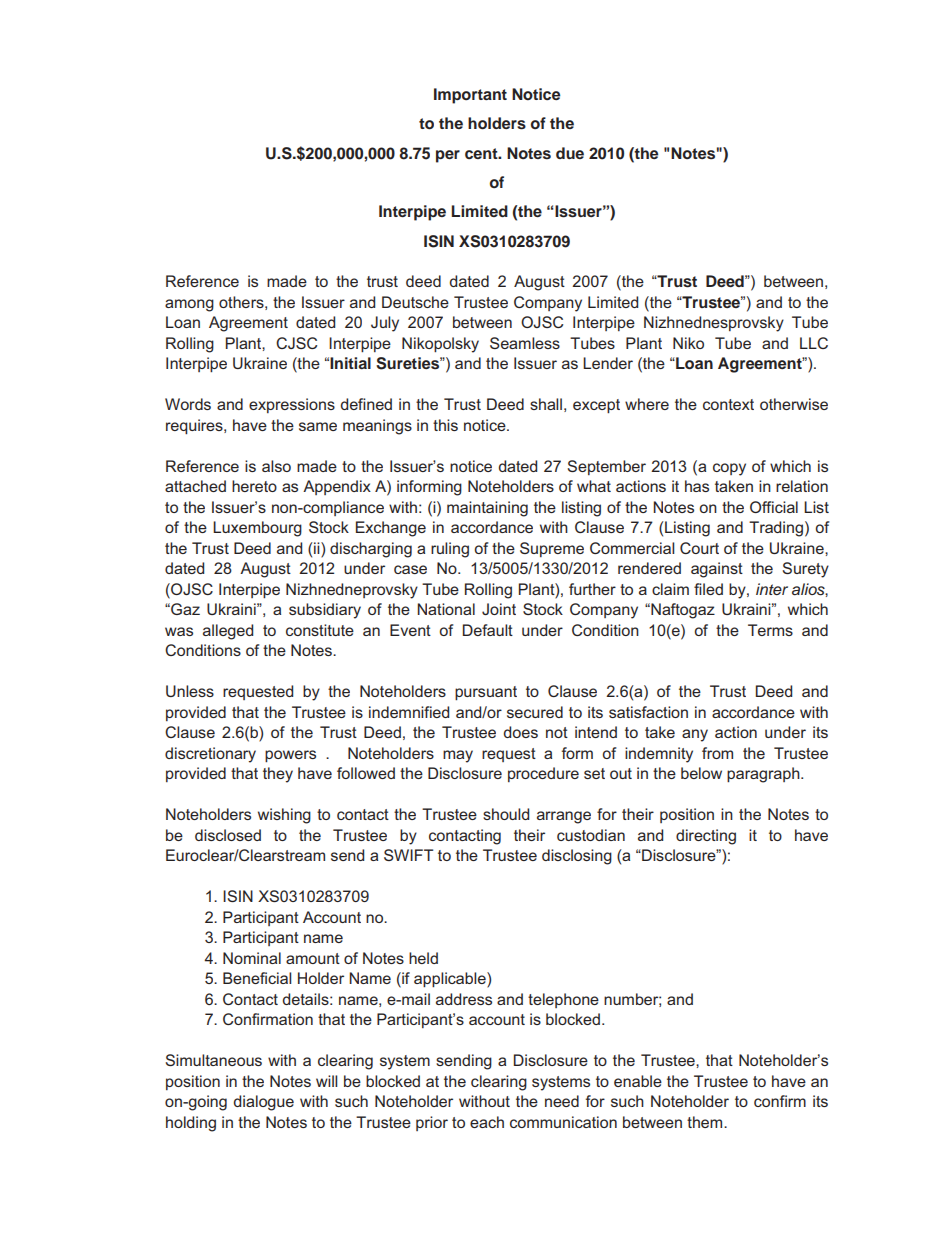 The image size is (952, 1233). I want to click on Important, so click(470, 96).
